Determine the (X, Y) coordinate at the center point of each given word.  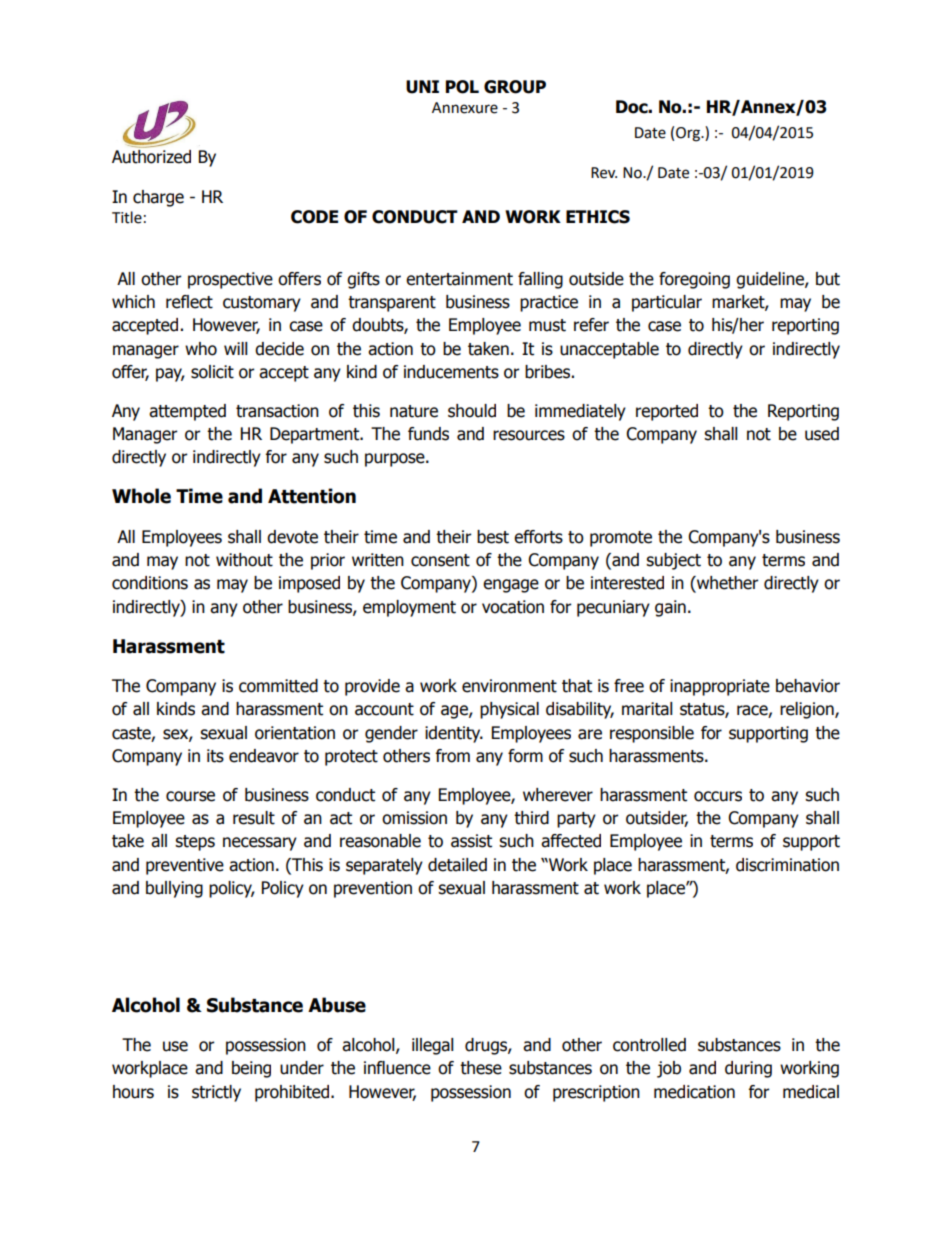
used (822, 434)
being (251, 1069)
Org (689, 134)
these (481, 1068)
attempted (187, 412)
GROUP (515, 87)
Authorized (151, 155)
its (215, 756)
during (748, 1069)
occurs (718, 796)
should (472, 411)
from (452, 756)
